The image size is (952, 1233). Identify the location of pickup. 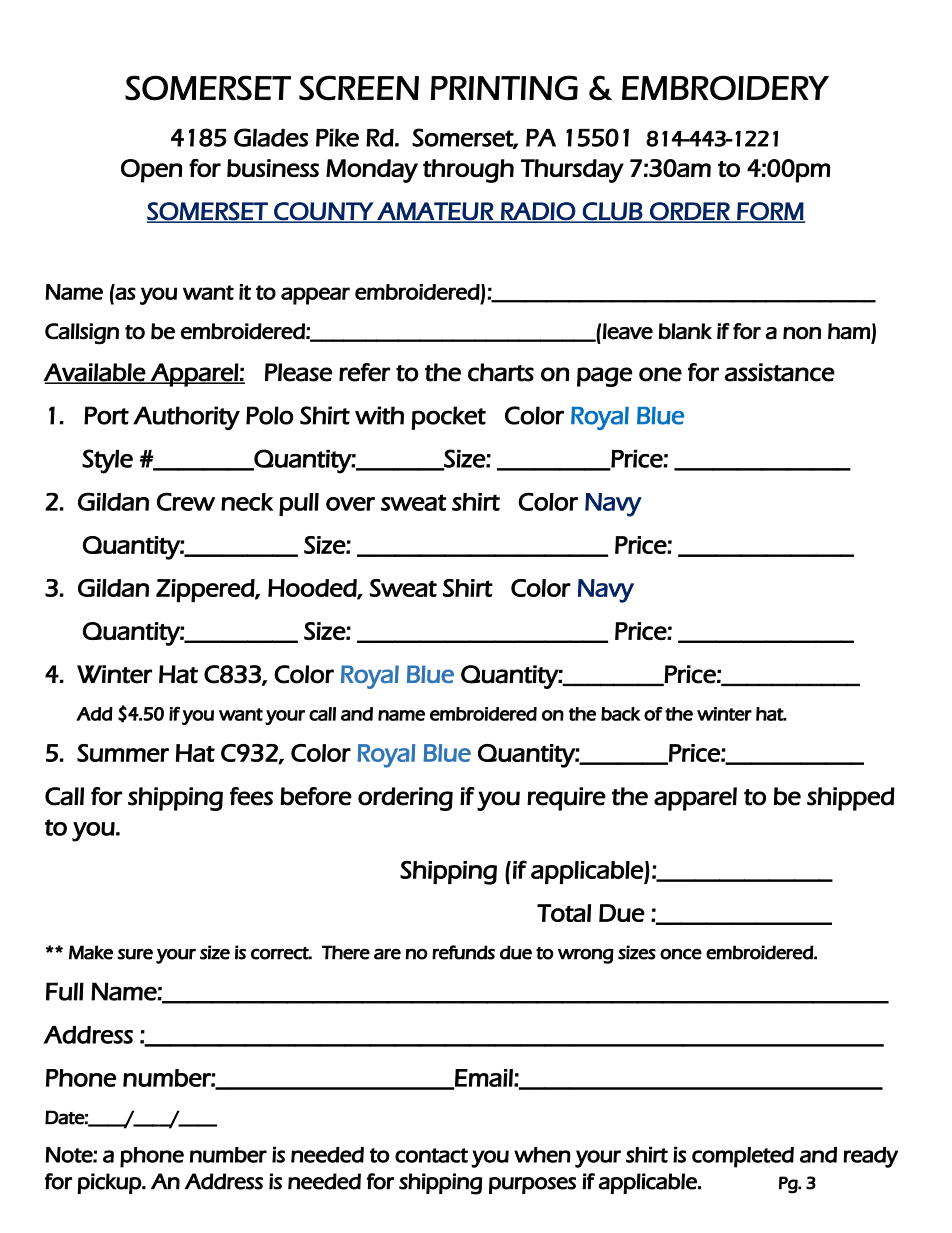
(110, 1183).
